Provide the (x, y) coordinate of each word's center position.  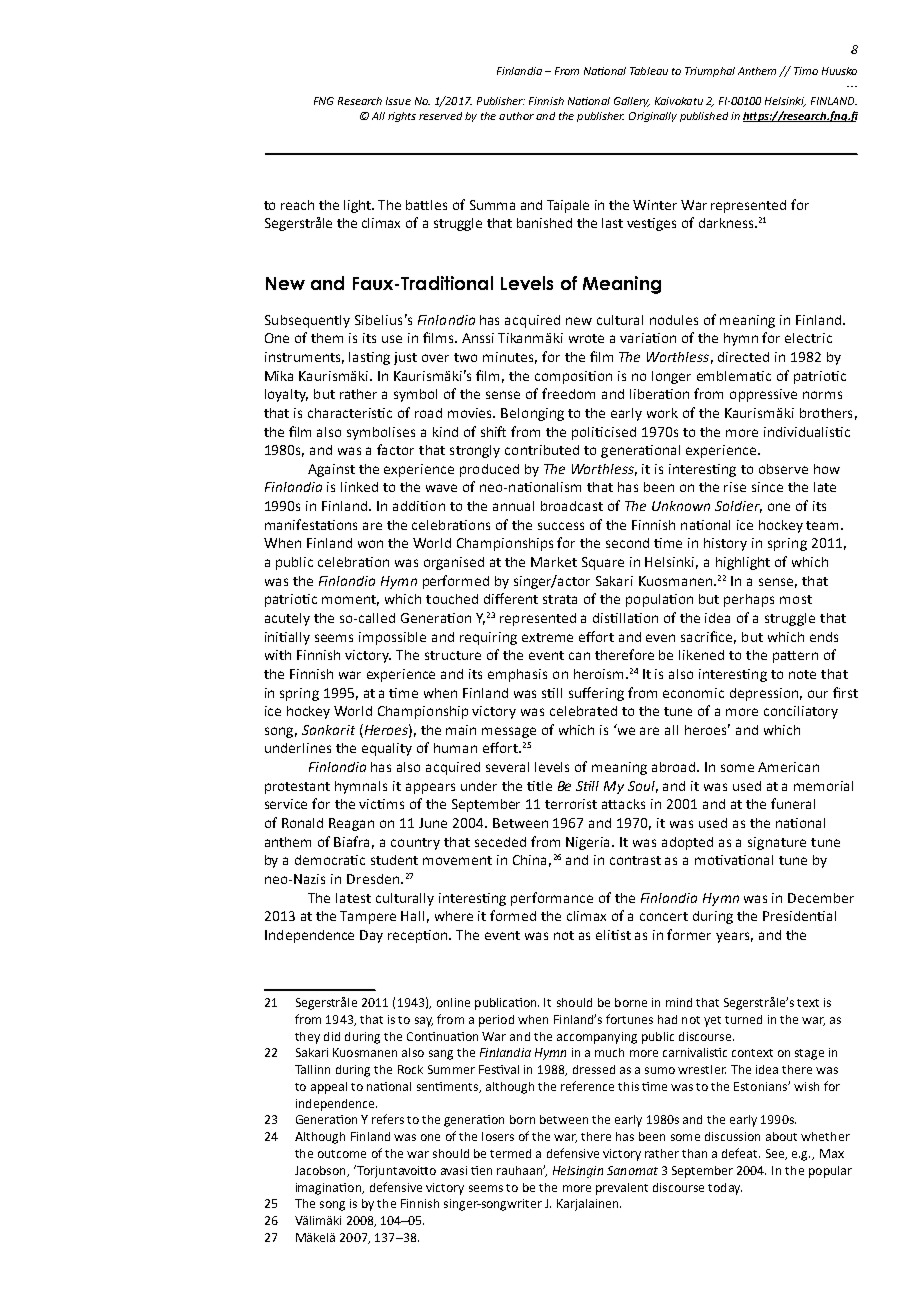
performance (552, 899)
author (516, 116)
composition (573, 377)
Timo (806, 71)
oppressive (763, 395)
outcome (342, 1154)
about (781, 1136)
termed (510, 1153)
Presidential (799, 916)
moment (350, 600)
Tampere (368, 917)
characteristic (350, 413)
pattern (795, 657)
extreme (547, 637)
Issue (398, 101)
